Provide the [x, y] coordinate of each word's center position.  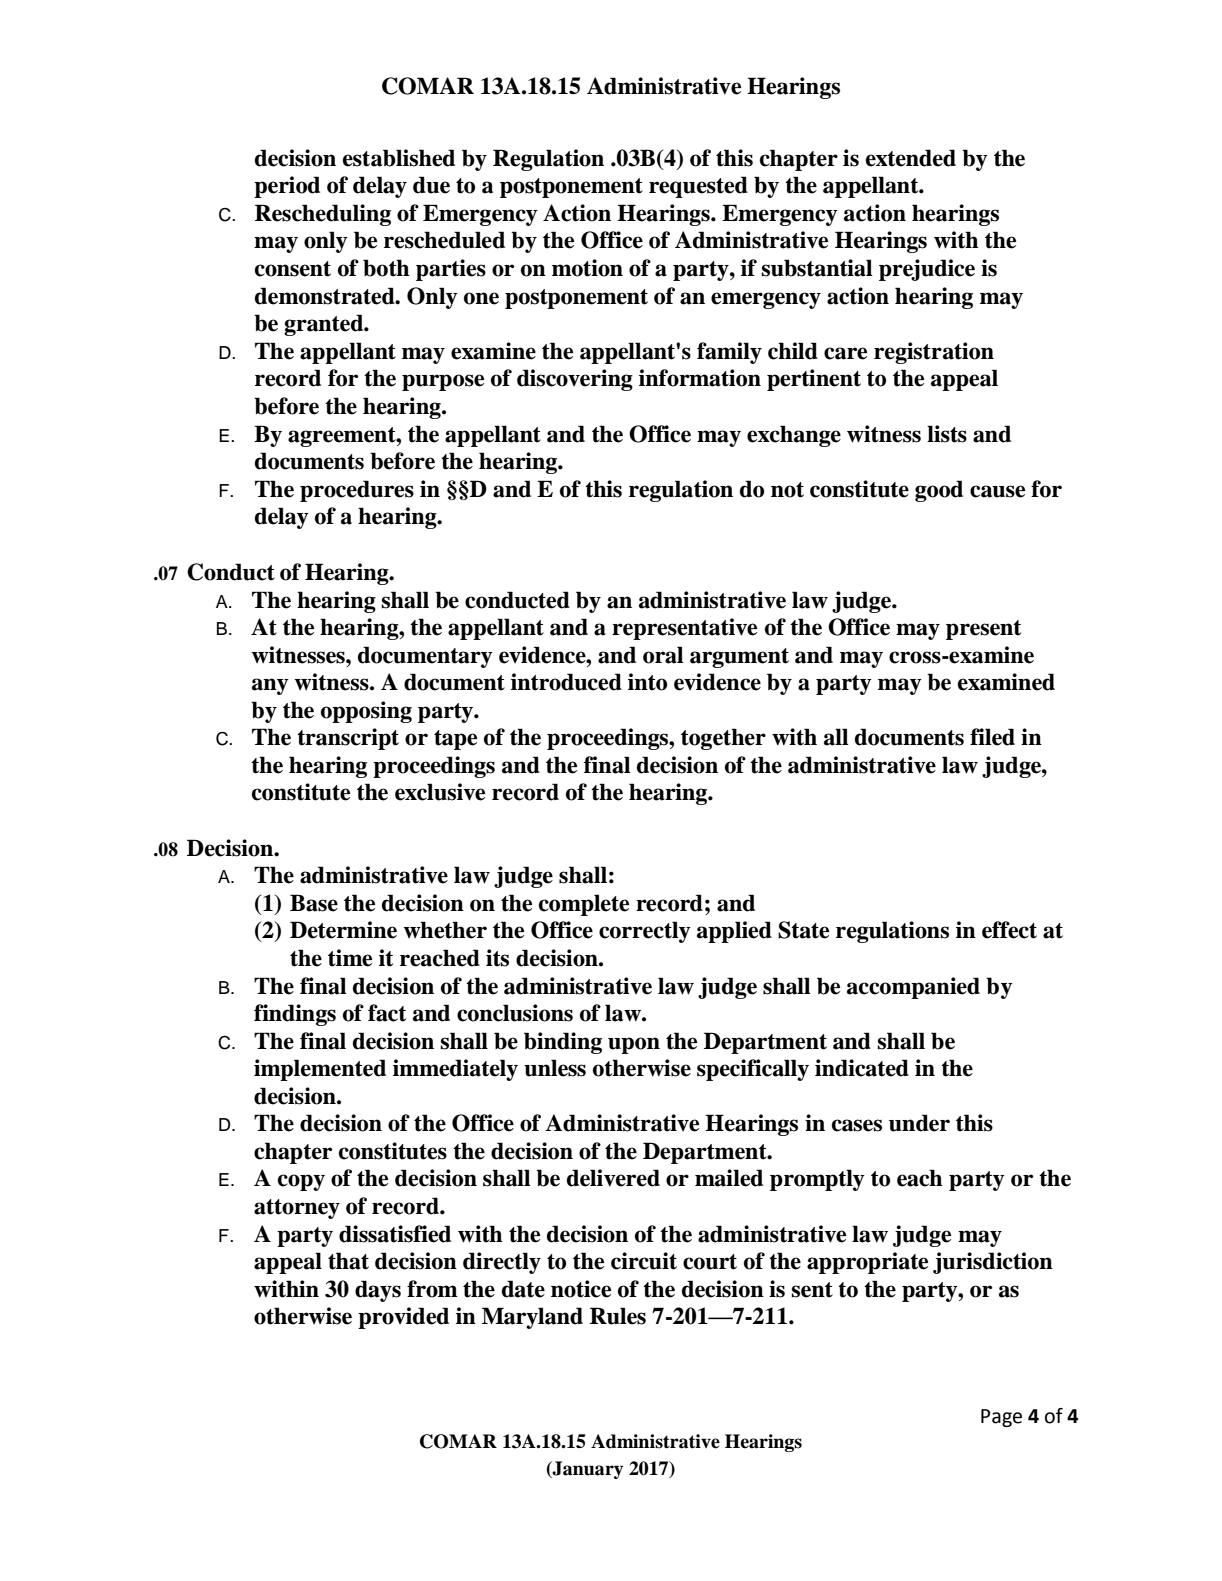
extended [911, 158]
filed [992, 737]
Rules [618, 1316]
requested [698, 187]
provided [403, 1318]
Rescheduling [323, 215]
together [723, 739]
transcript [348, 739]
